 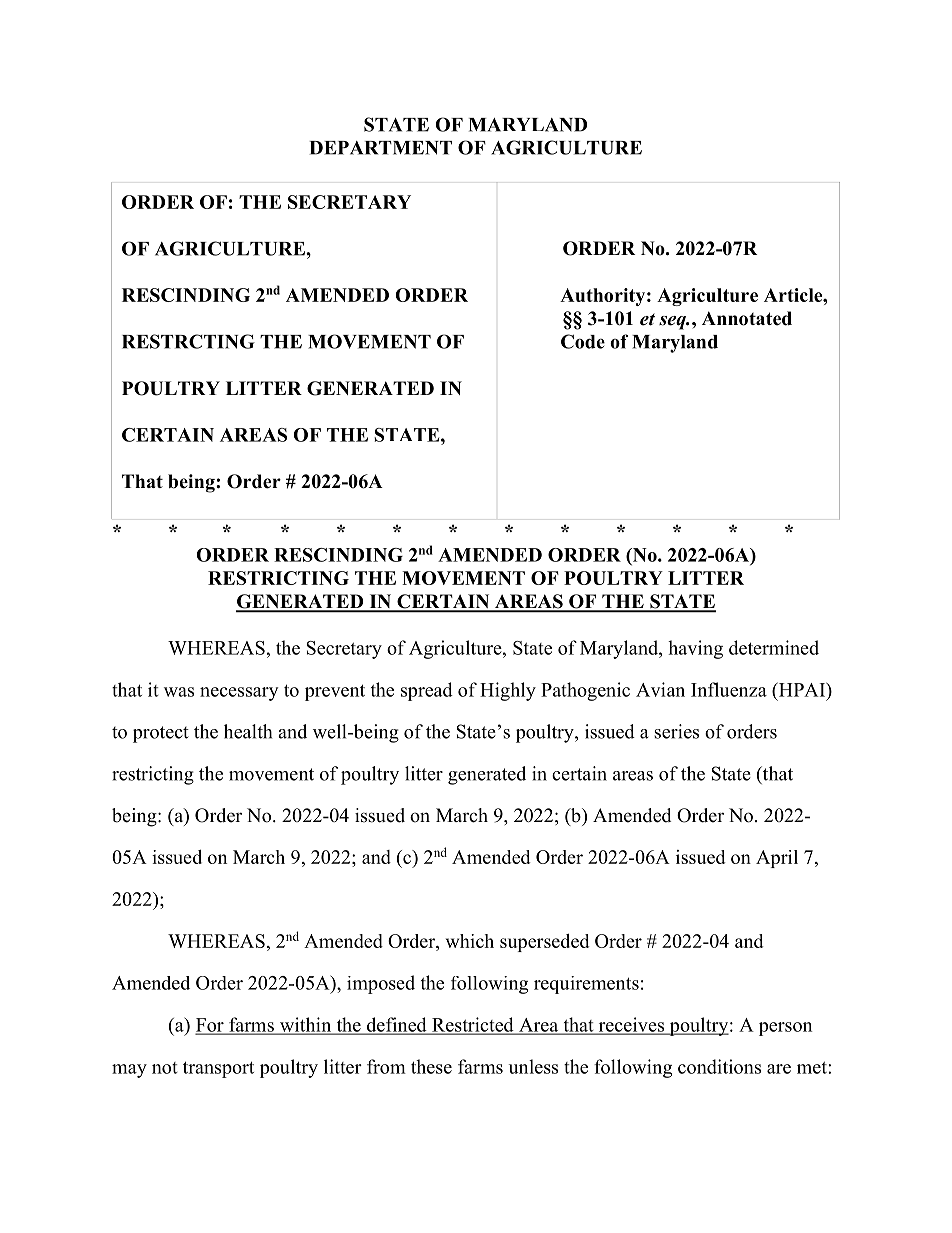 What do you see at coordinates (473, 1025) in the screenshot?
I see `Restricted` at bounding box center [473, 1025].
